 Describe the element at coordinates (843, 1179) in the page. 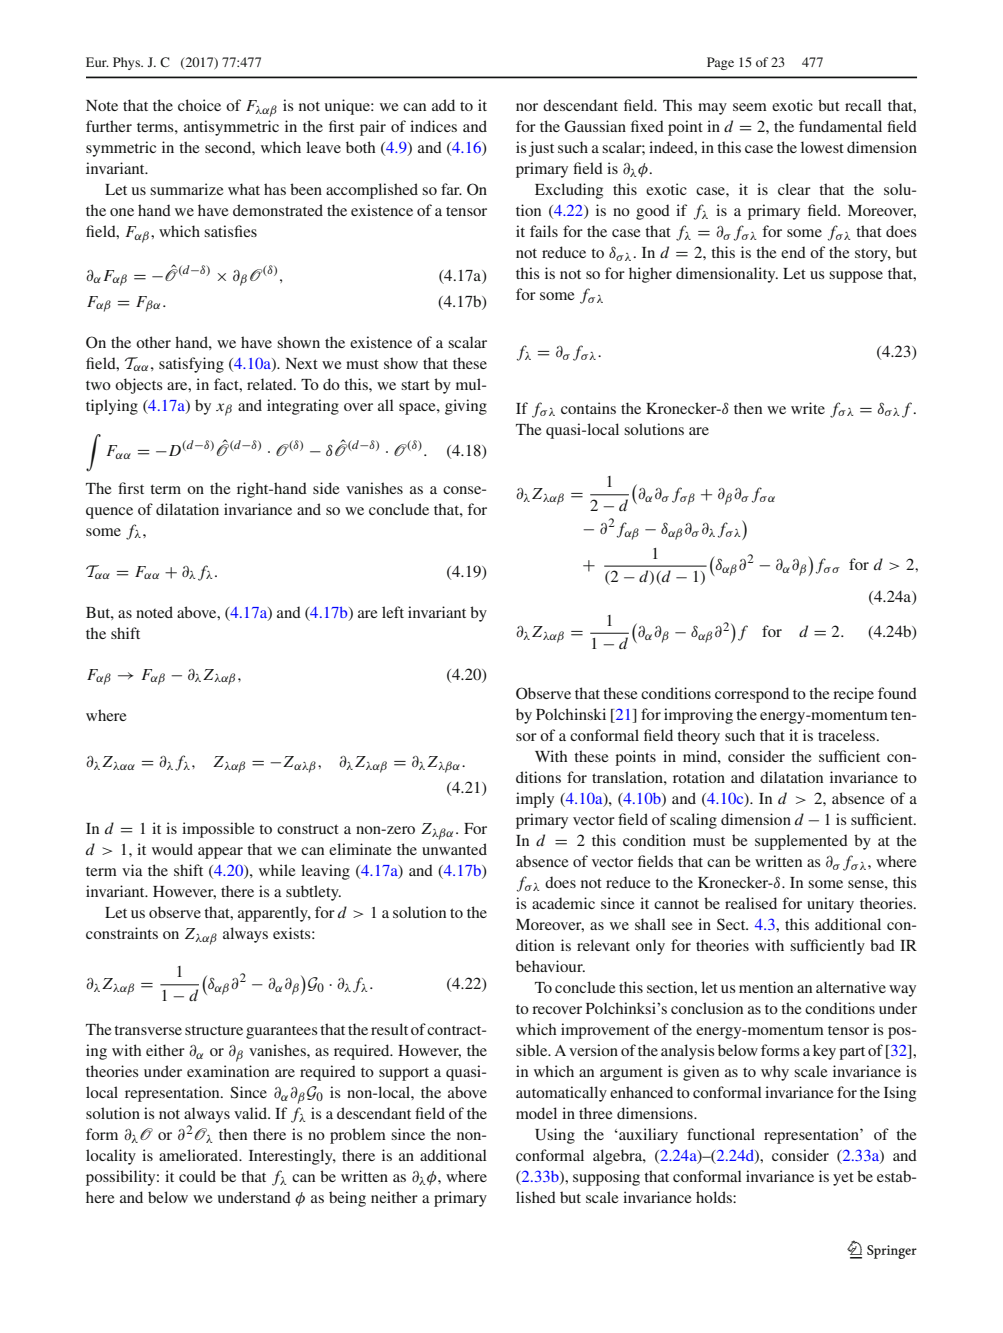

I see `yet` at that location.
